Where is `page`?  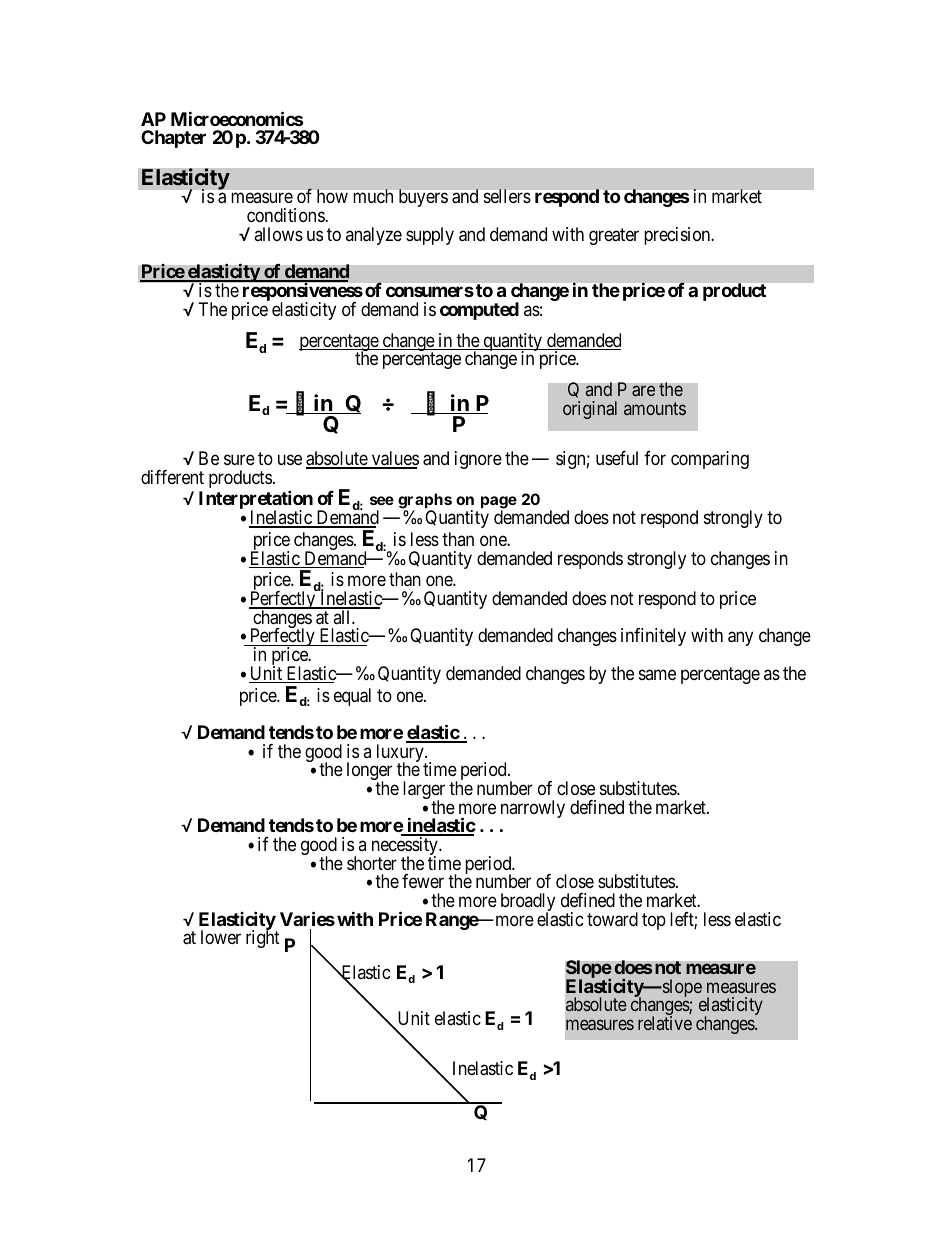 page is located at coordinates (499, 504).
